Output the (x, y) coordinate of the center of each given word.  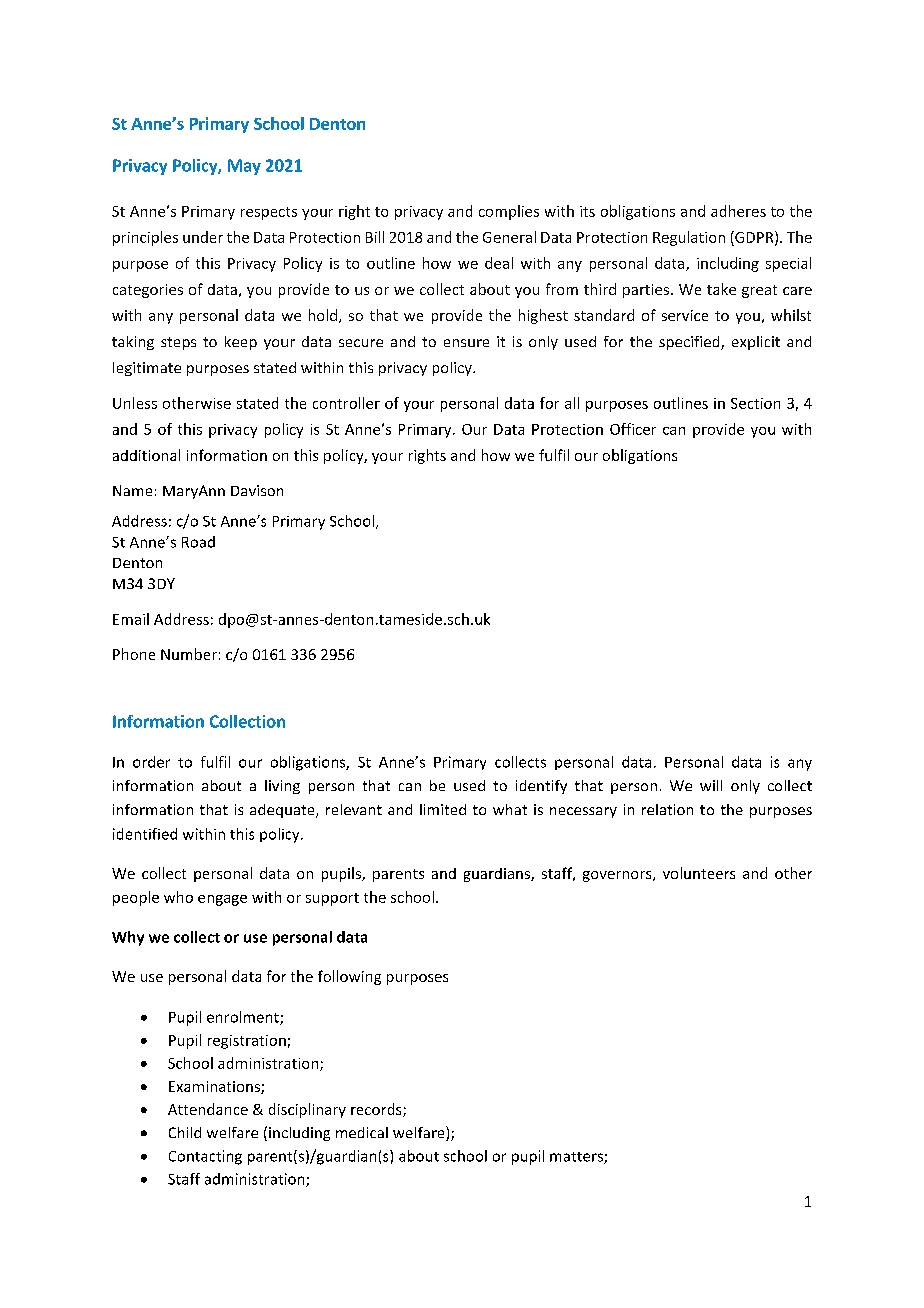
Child (185, 1132)
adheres (738, 211)
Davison (257, 490)
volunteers (699, 873)
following (349, 977)
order (151, 762)
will (711, 785)
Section (755, 403)
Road (198, 542)
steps (178, 343)
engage (222, 900)
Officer (633, 429)
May (244, 167)
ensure (466, 343)
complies (509, 212)
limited (443, 809)
